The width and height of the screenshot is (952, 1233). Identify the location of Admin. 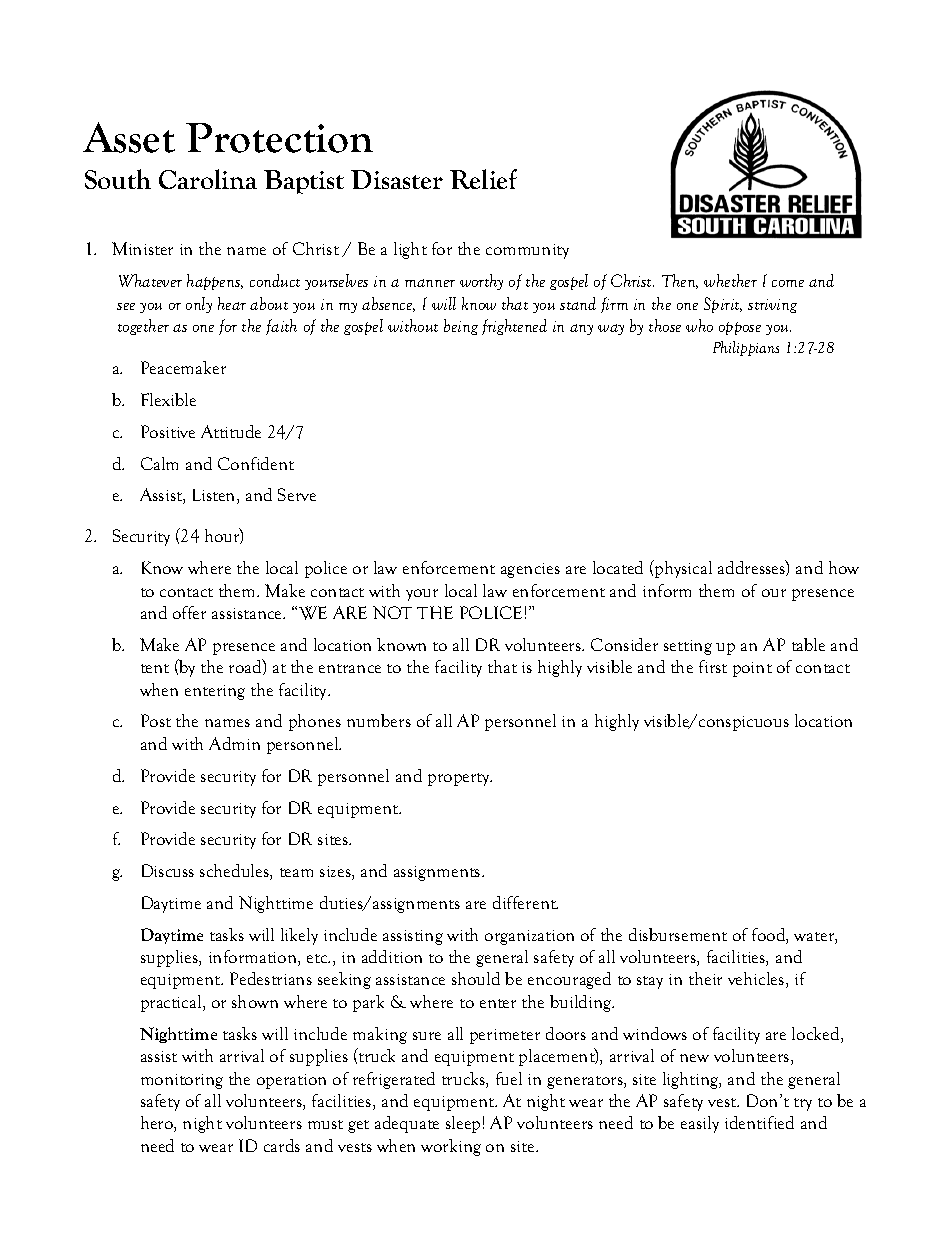
(234, 743).
